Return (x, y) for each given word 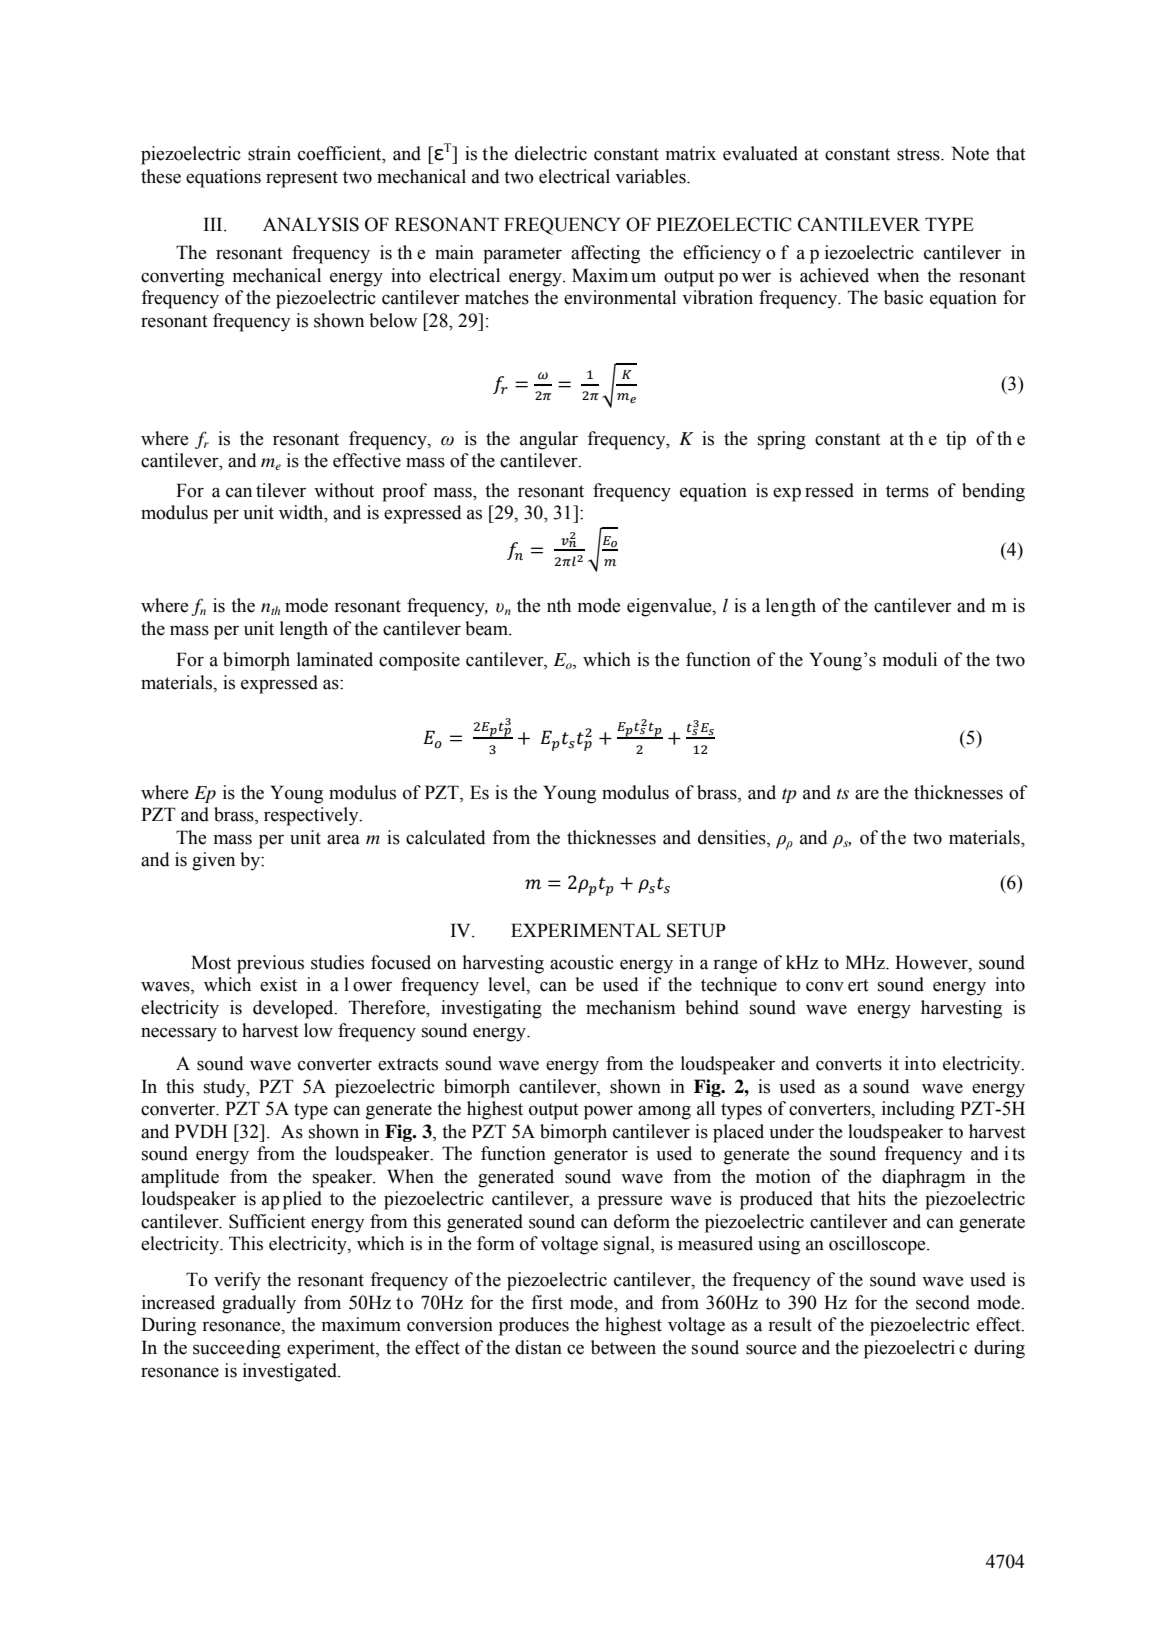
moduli (909, 659)
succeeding (237, 1349)
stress (919, 154)
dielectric (551, 153)
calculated (446, 837)
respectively (312, 816)
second (943, 1302)
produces (534, 1326)
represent (302, 179)
